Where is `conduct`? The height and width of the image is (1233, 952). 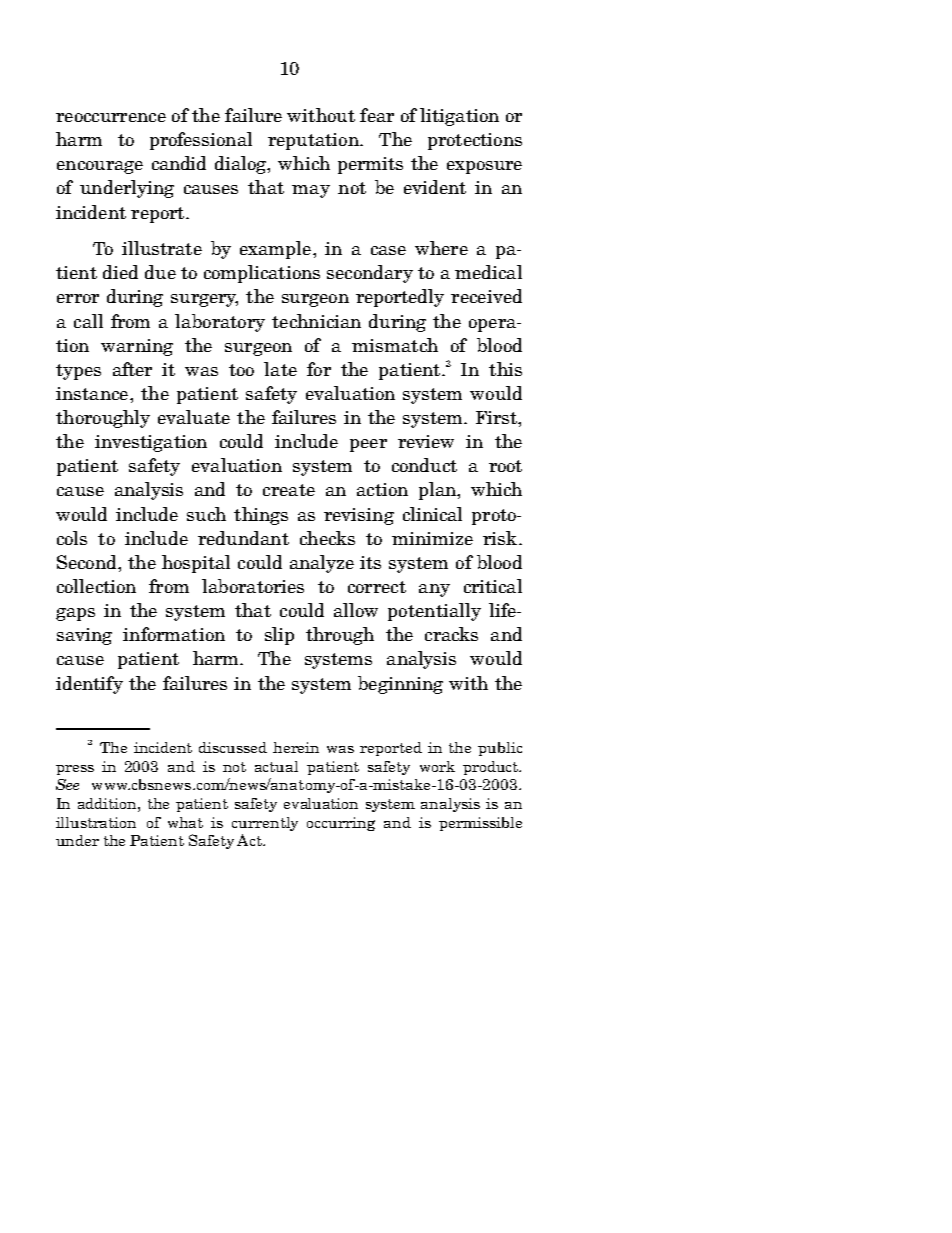
conduct is located at coordinates (424, 465).
